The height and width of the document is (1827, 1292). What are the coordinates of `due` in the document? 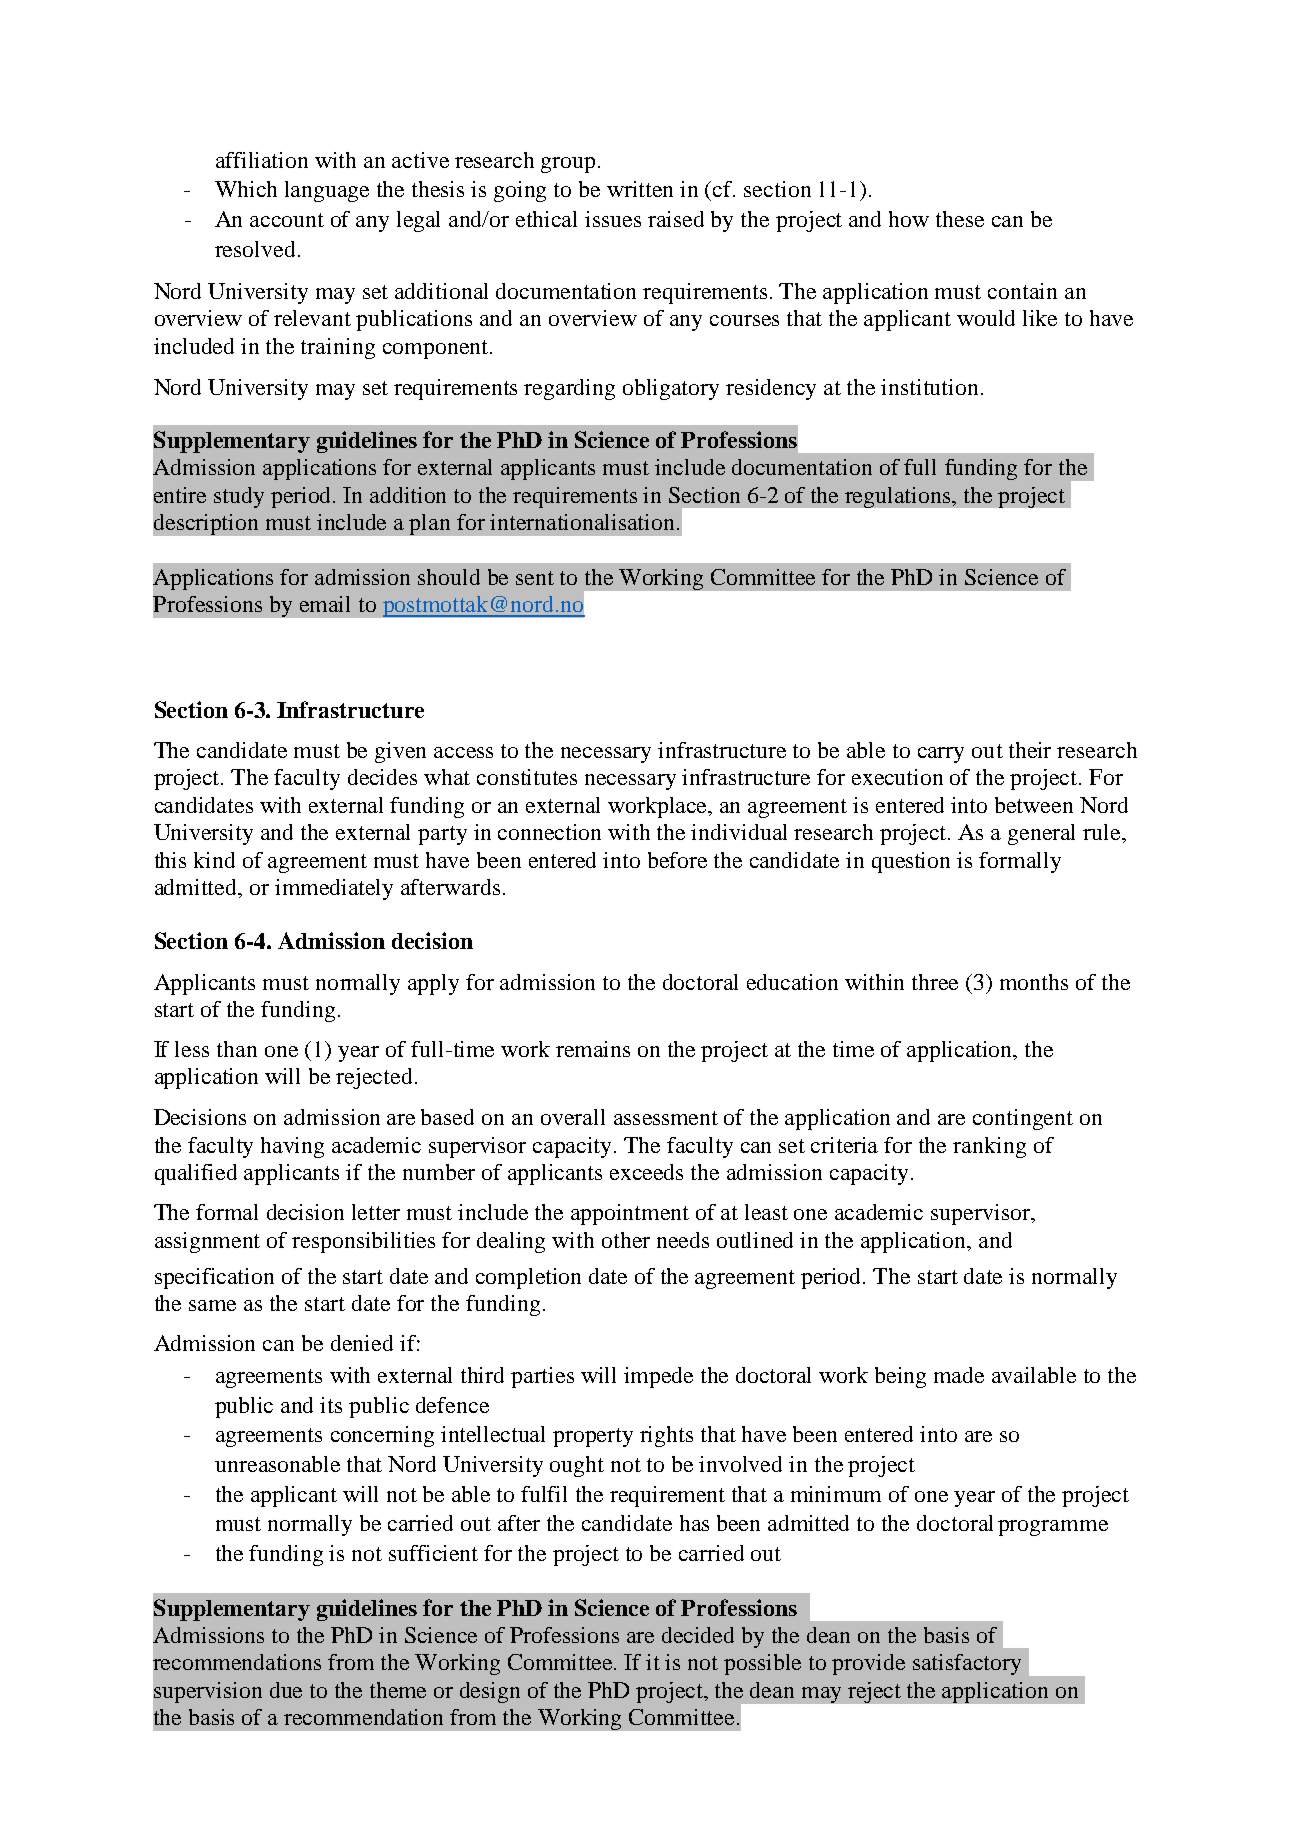 It's located at (286, 1690).
